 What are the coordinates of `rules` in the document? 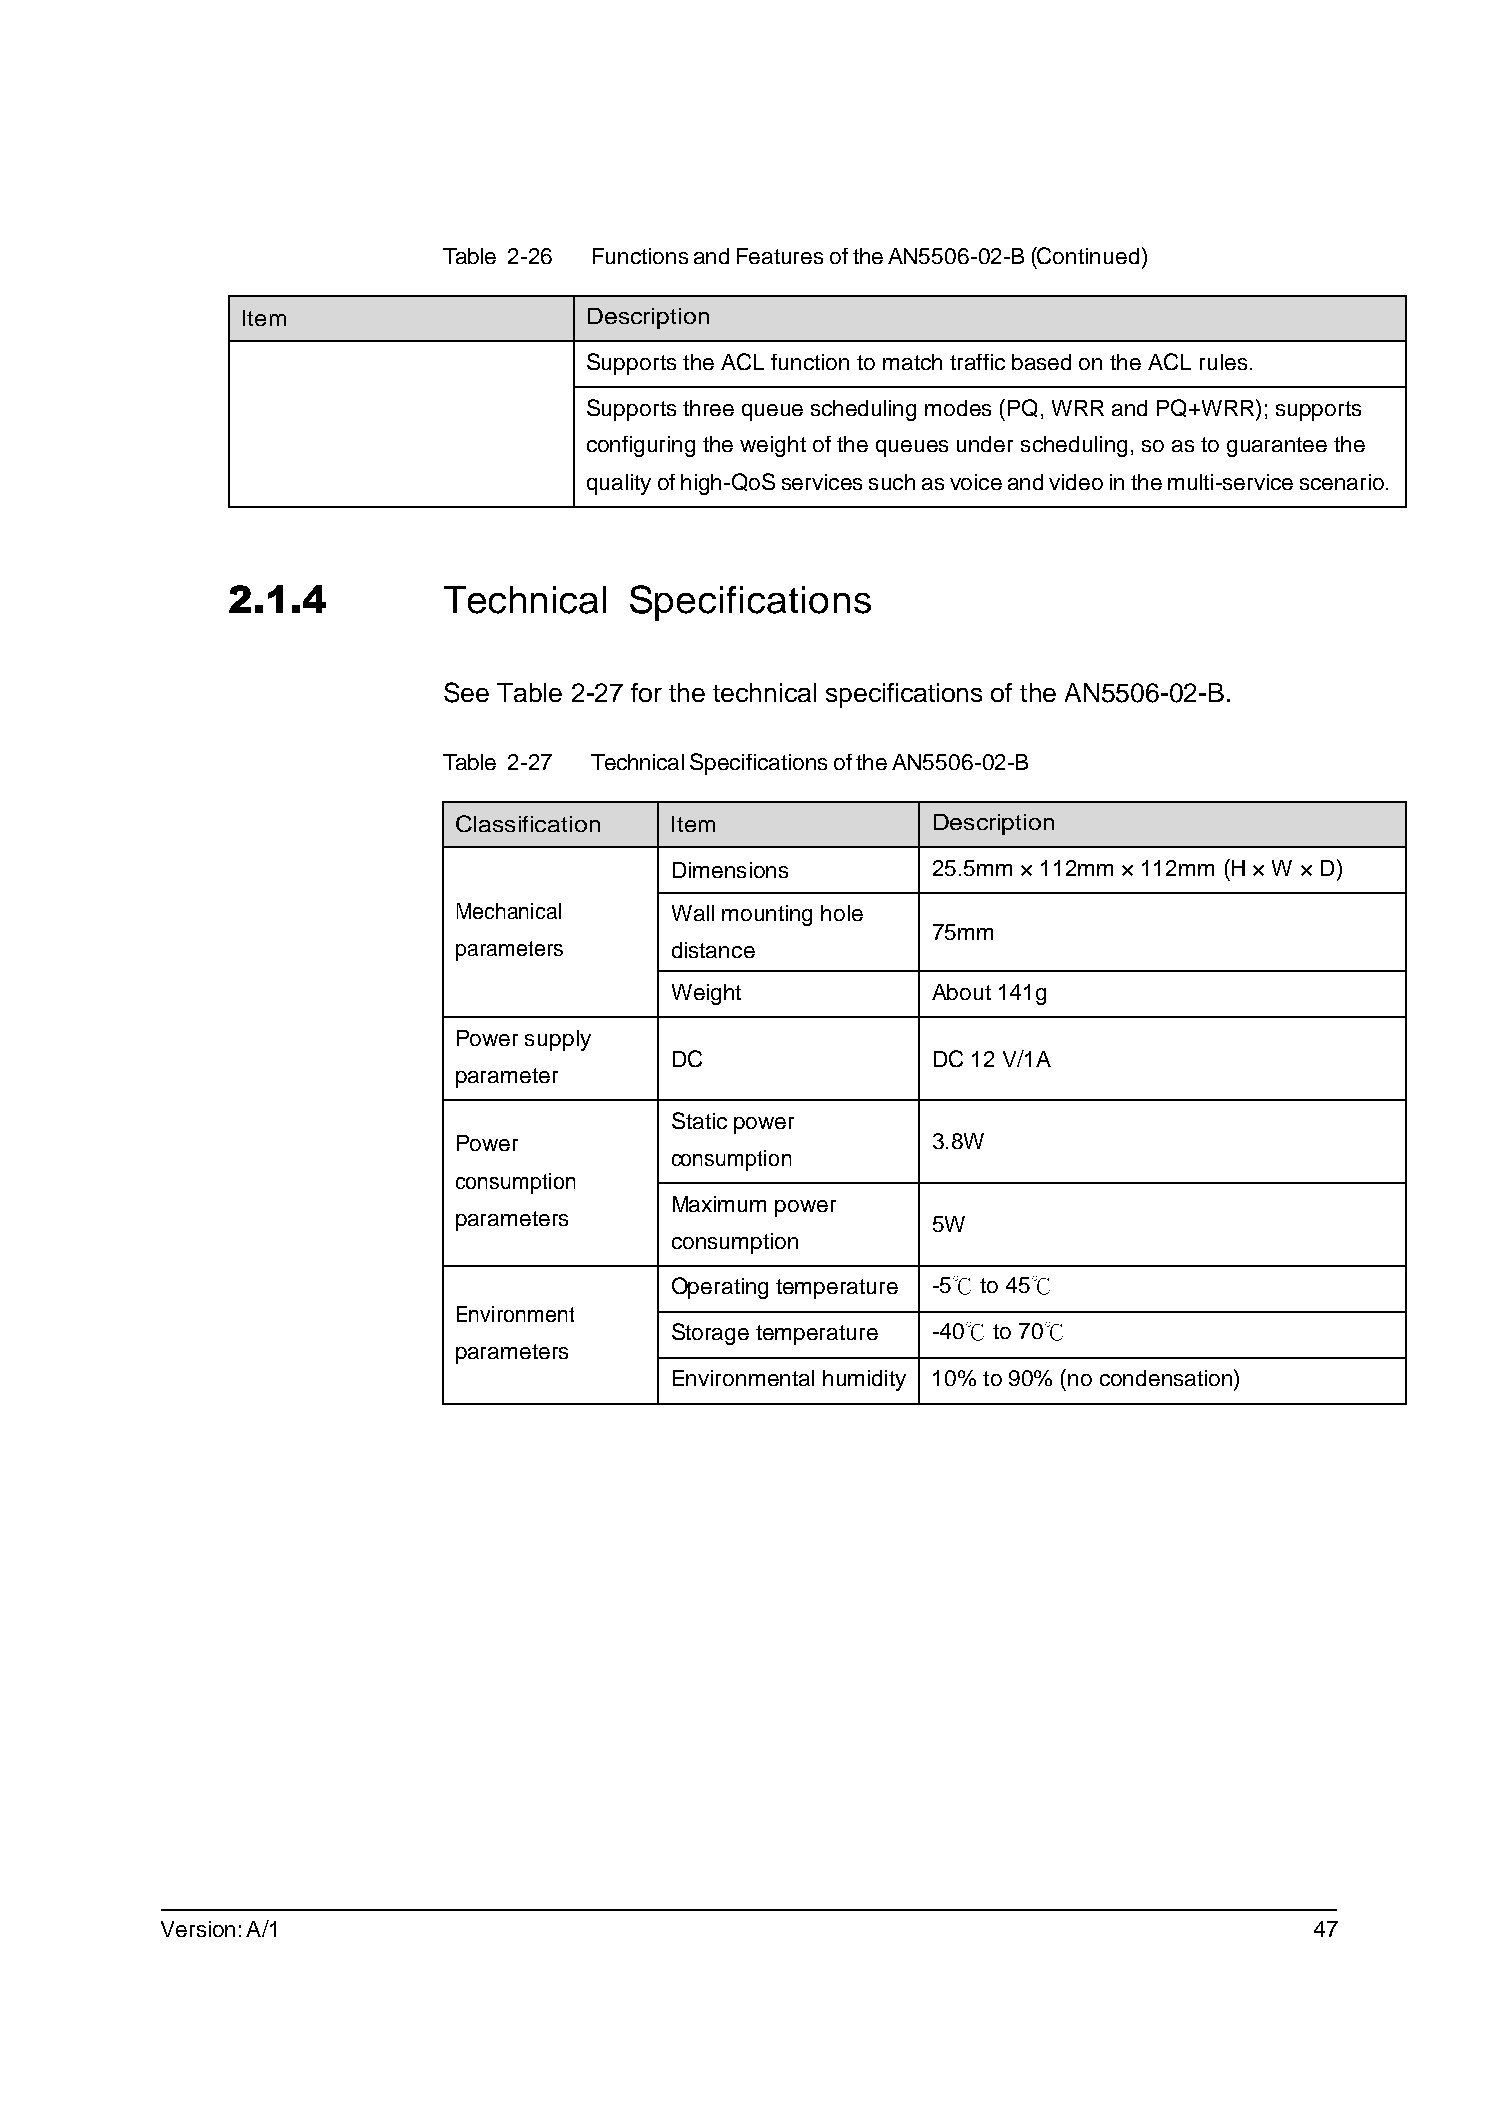 It's located at (1223, 362).
